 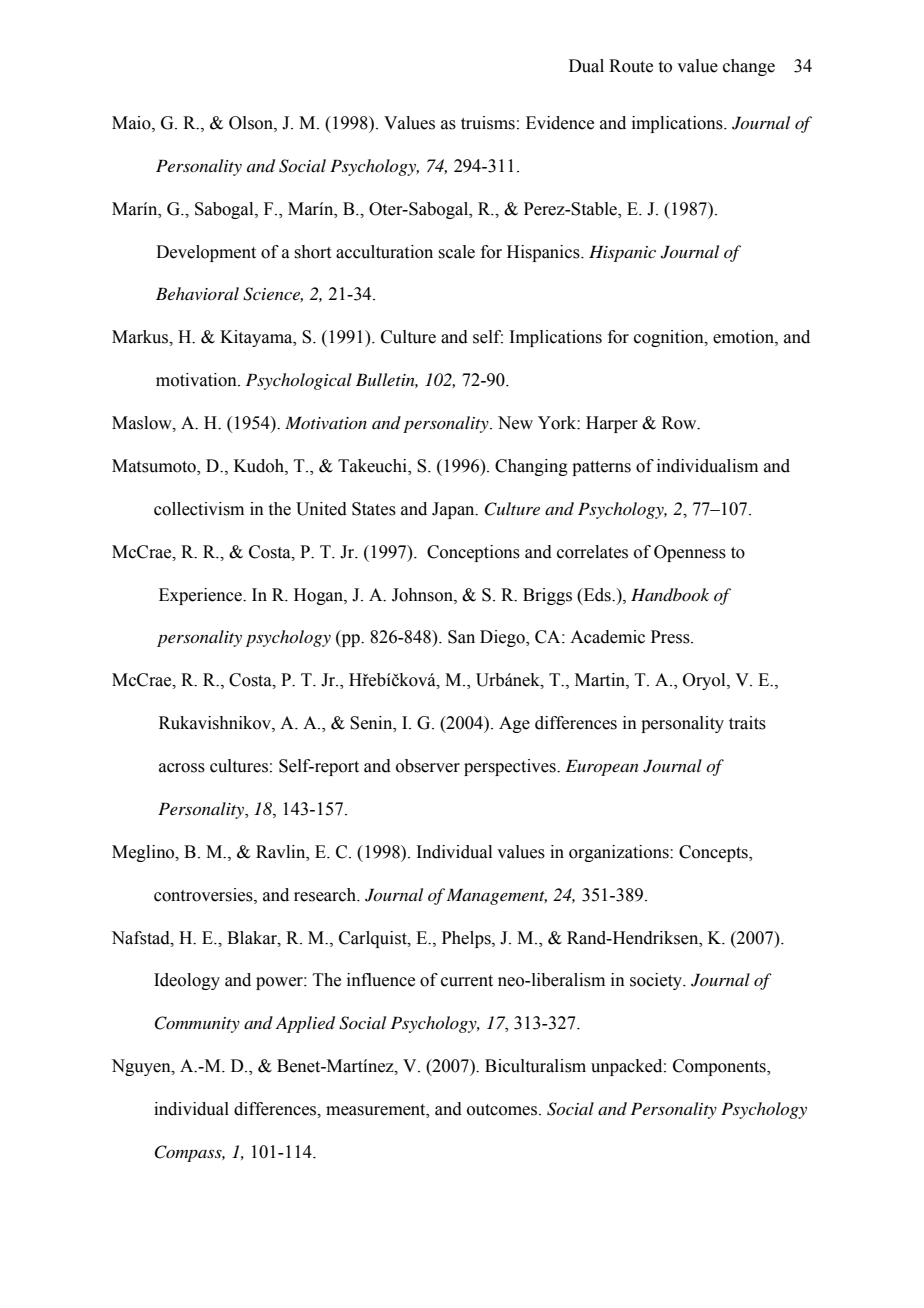 I want to click on Development, so click(x=206, y=253).
